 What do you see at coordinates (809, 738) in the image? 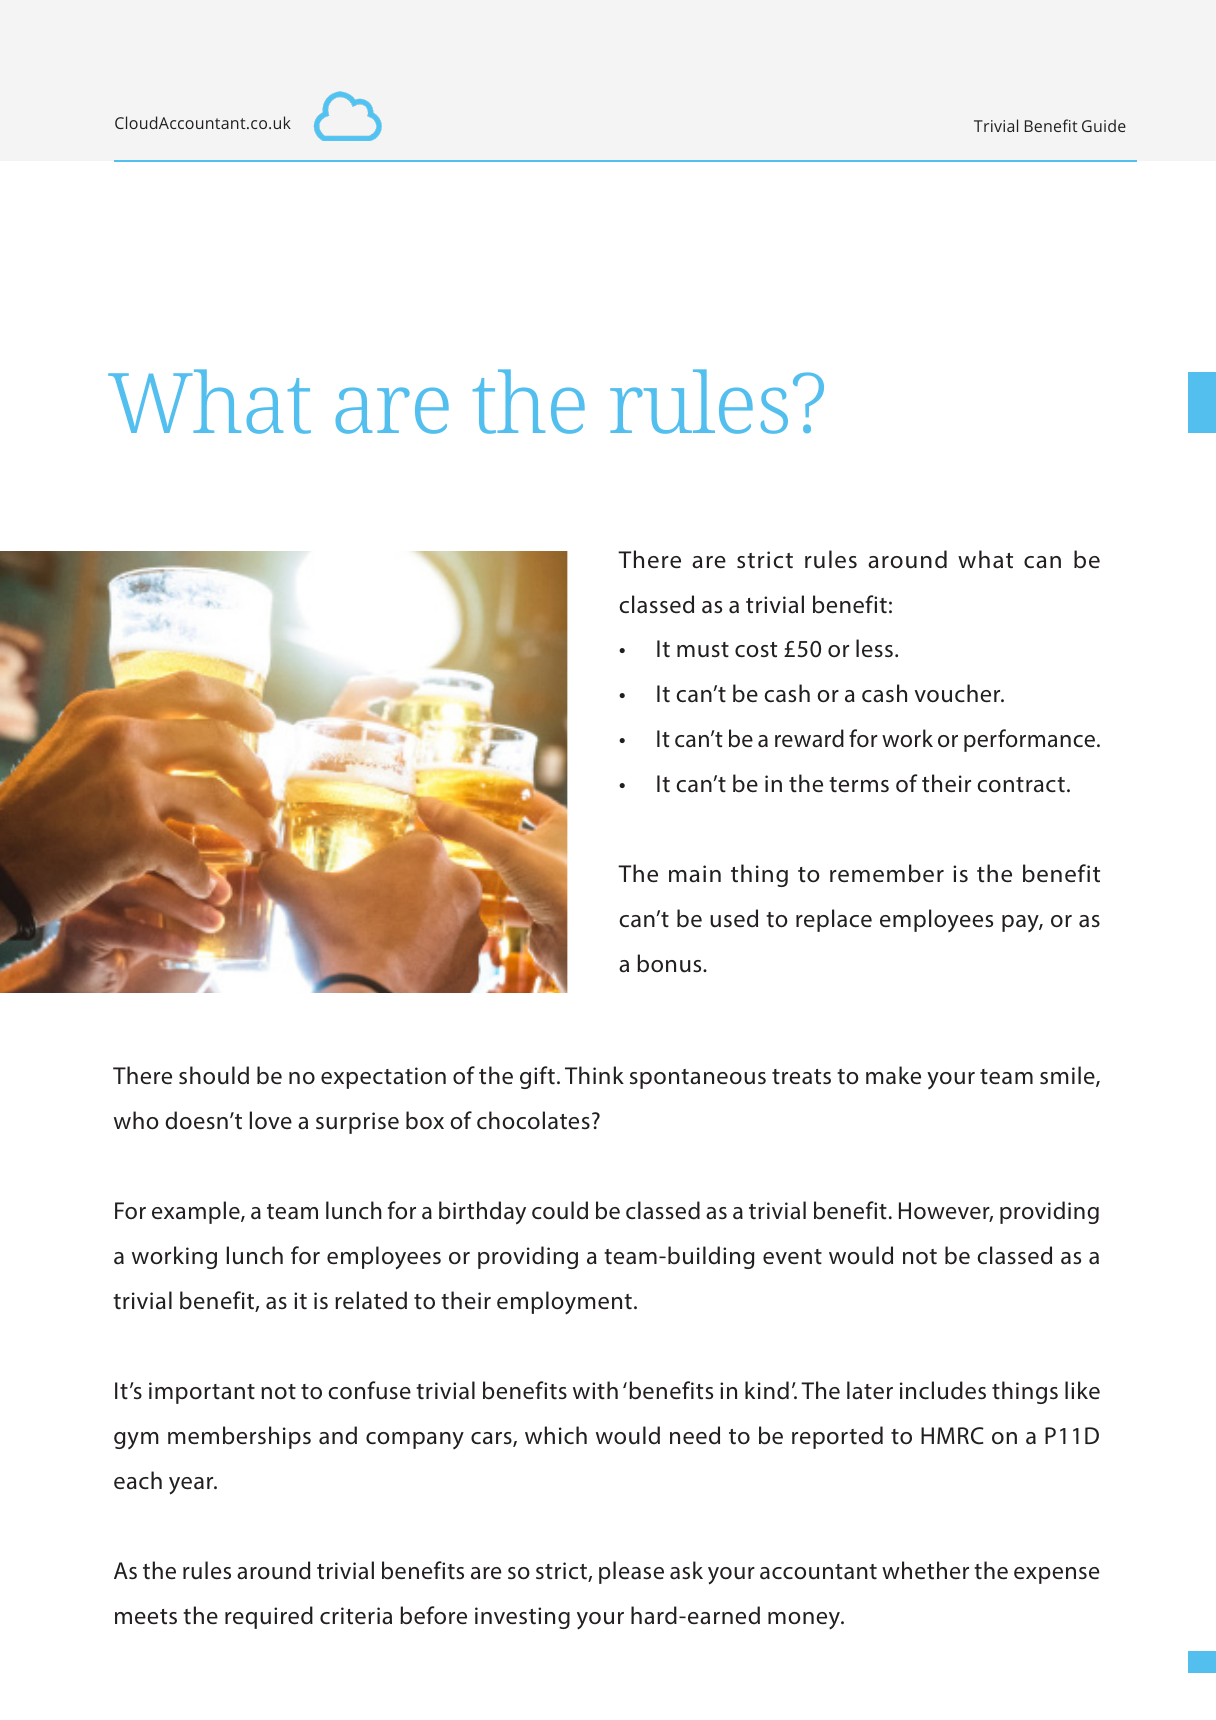
I see `reward` at bounding box center [809, 738].
